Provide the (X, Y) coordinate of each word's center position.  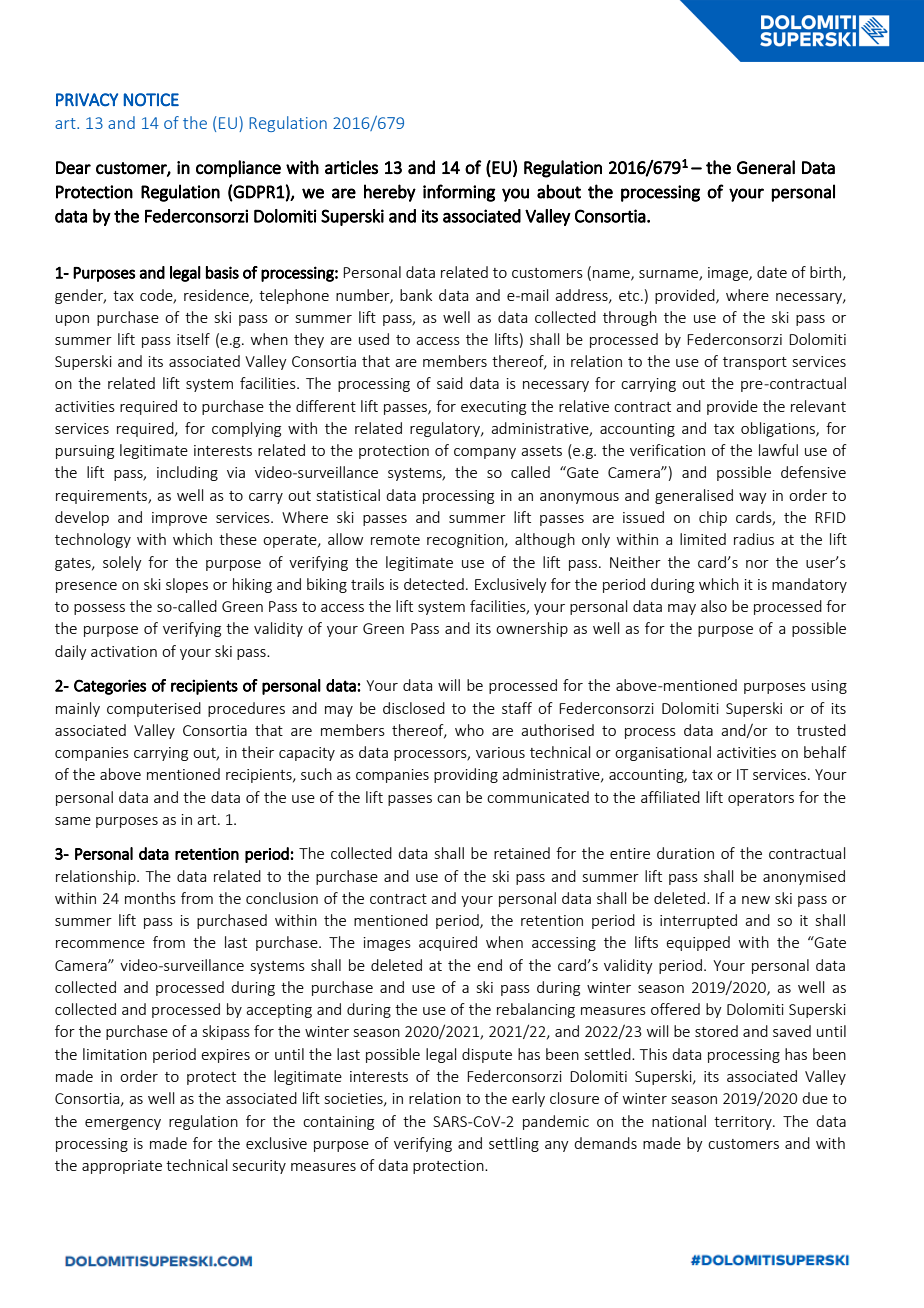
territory (744, 1123)
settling (514, 1144)
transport (755, 363)
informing (459, 193)
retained (522, 853)
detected (434, 584)
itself (193, 339)
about (559, 191)
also (714, 606)
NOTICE (151, 100)
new (756, 900)
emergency (123, 1124)
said (450, 383)
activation (124, 651)
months (150, 898)
